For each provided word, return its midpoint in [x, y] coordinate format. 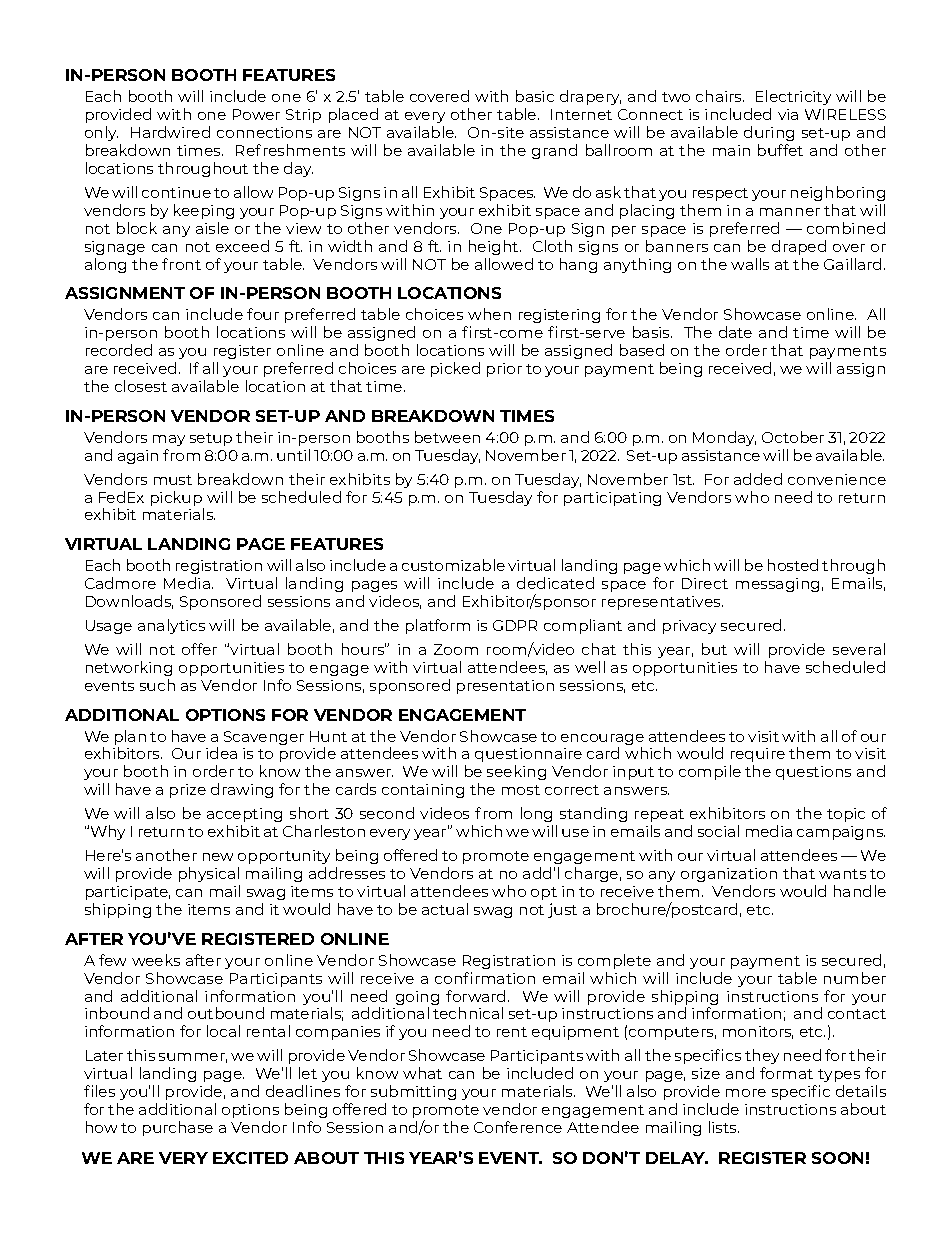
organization [729, 875]
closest [141, 386]
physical [209, 874]
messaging [777, 585]
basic [535, 96]
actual [445, 909]
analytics [171, 626]
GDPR [515, 625]
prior [504, 370]
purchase [178, 1128]
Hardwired [170, 132]
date [735, 332]
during [769, 133]
